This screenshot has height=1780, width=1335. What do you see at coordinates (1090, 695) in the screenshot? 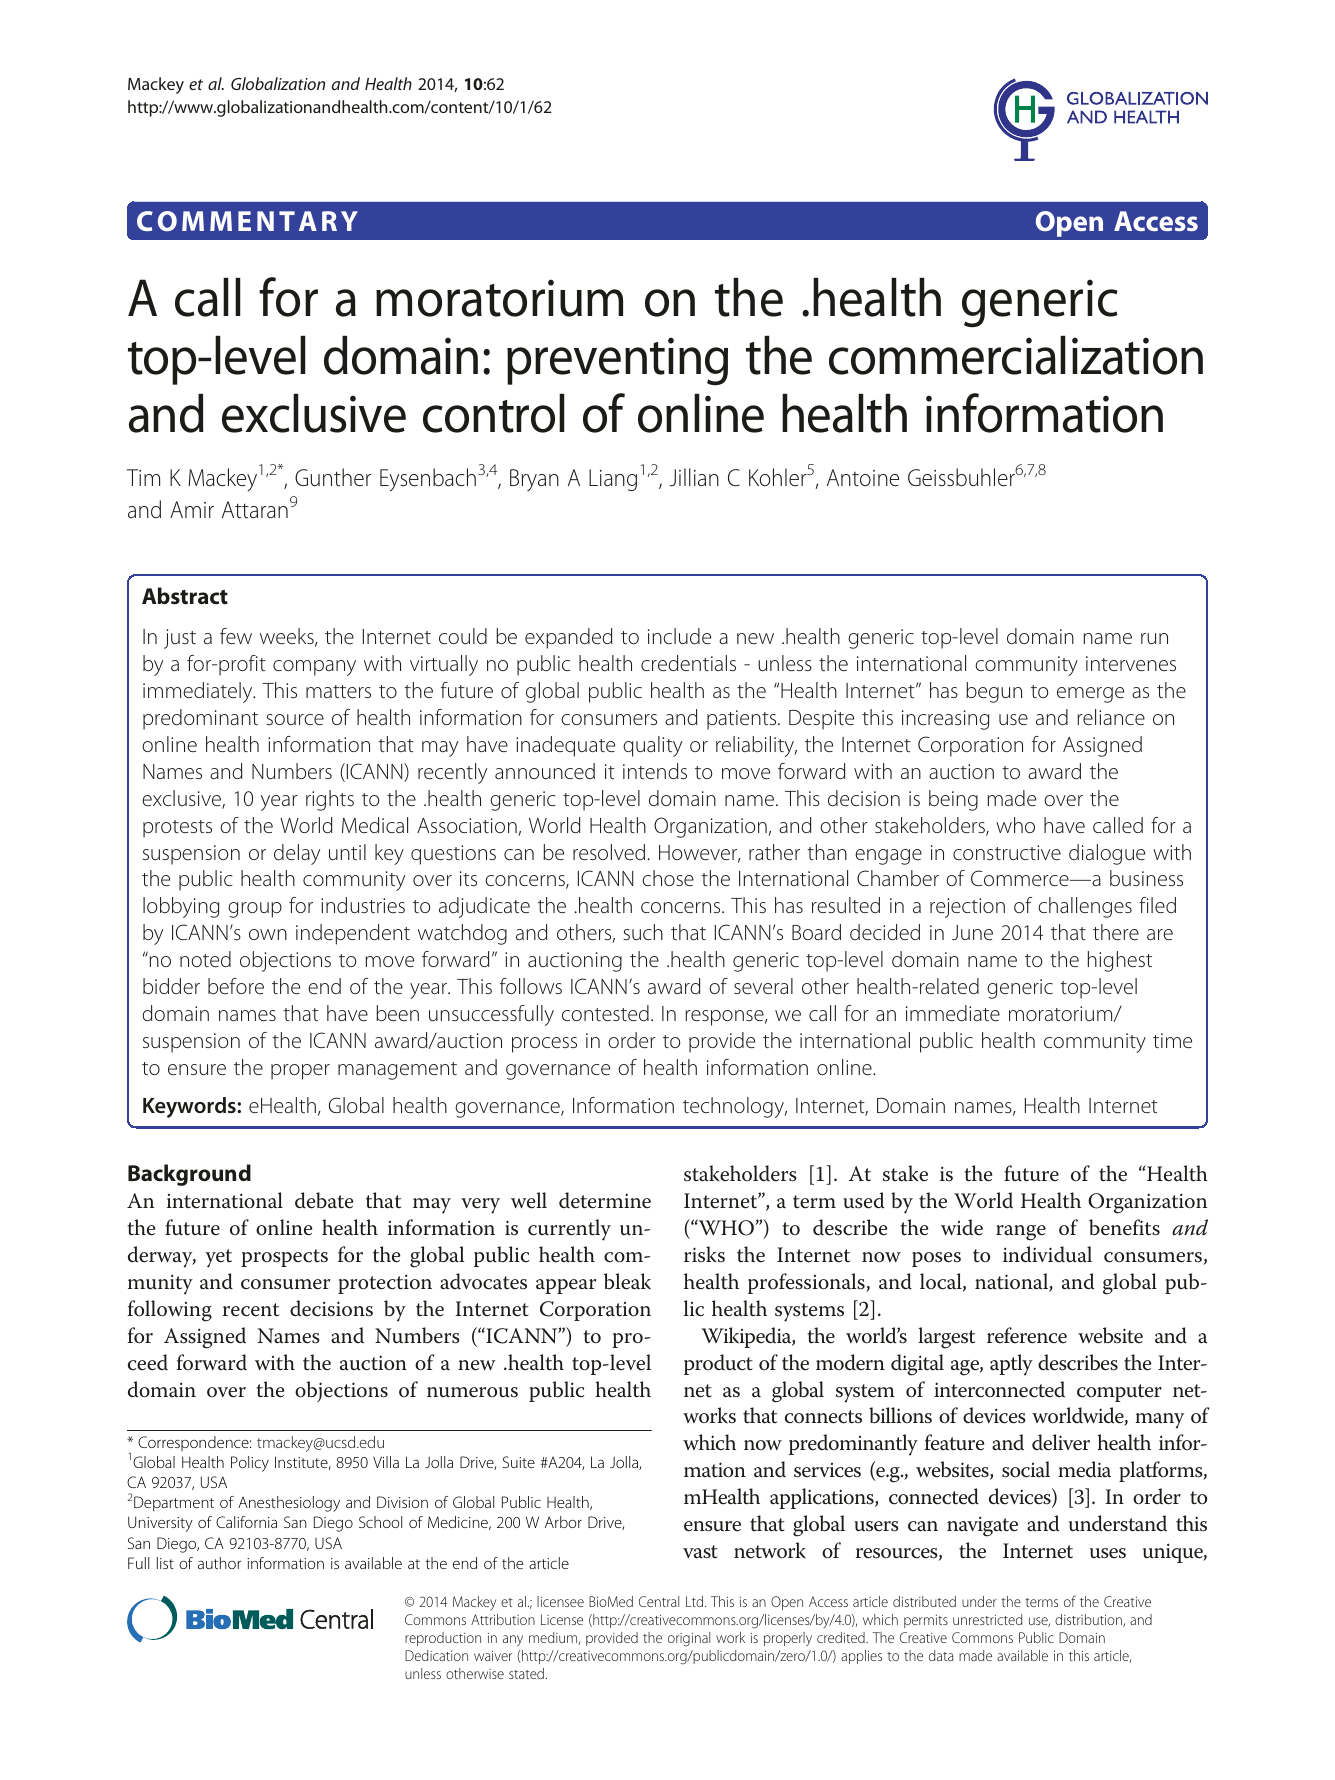
I see `emerge` at bounding box center [1090, 695].
